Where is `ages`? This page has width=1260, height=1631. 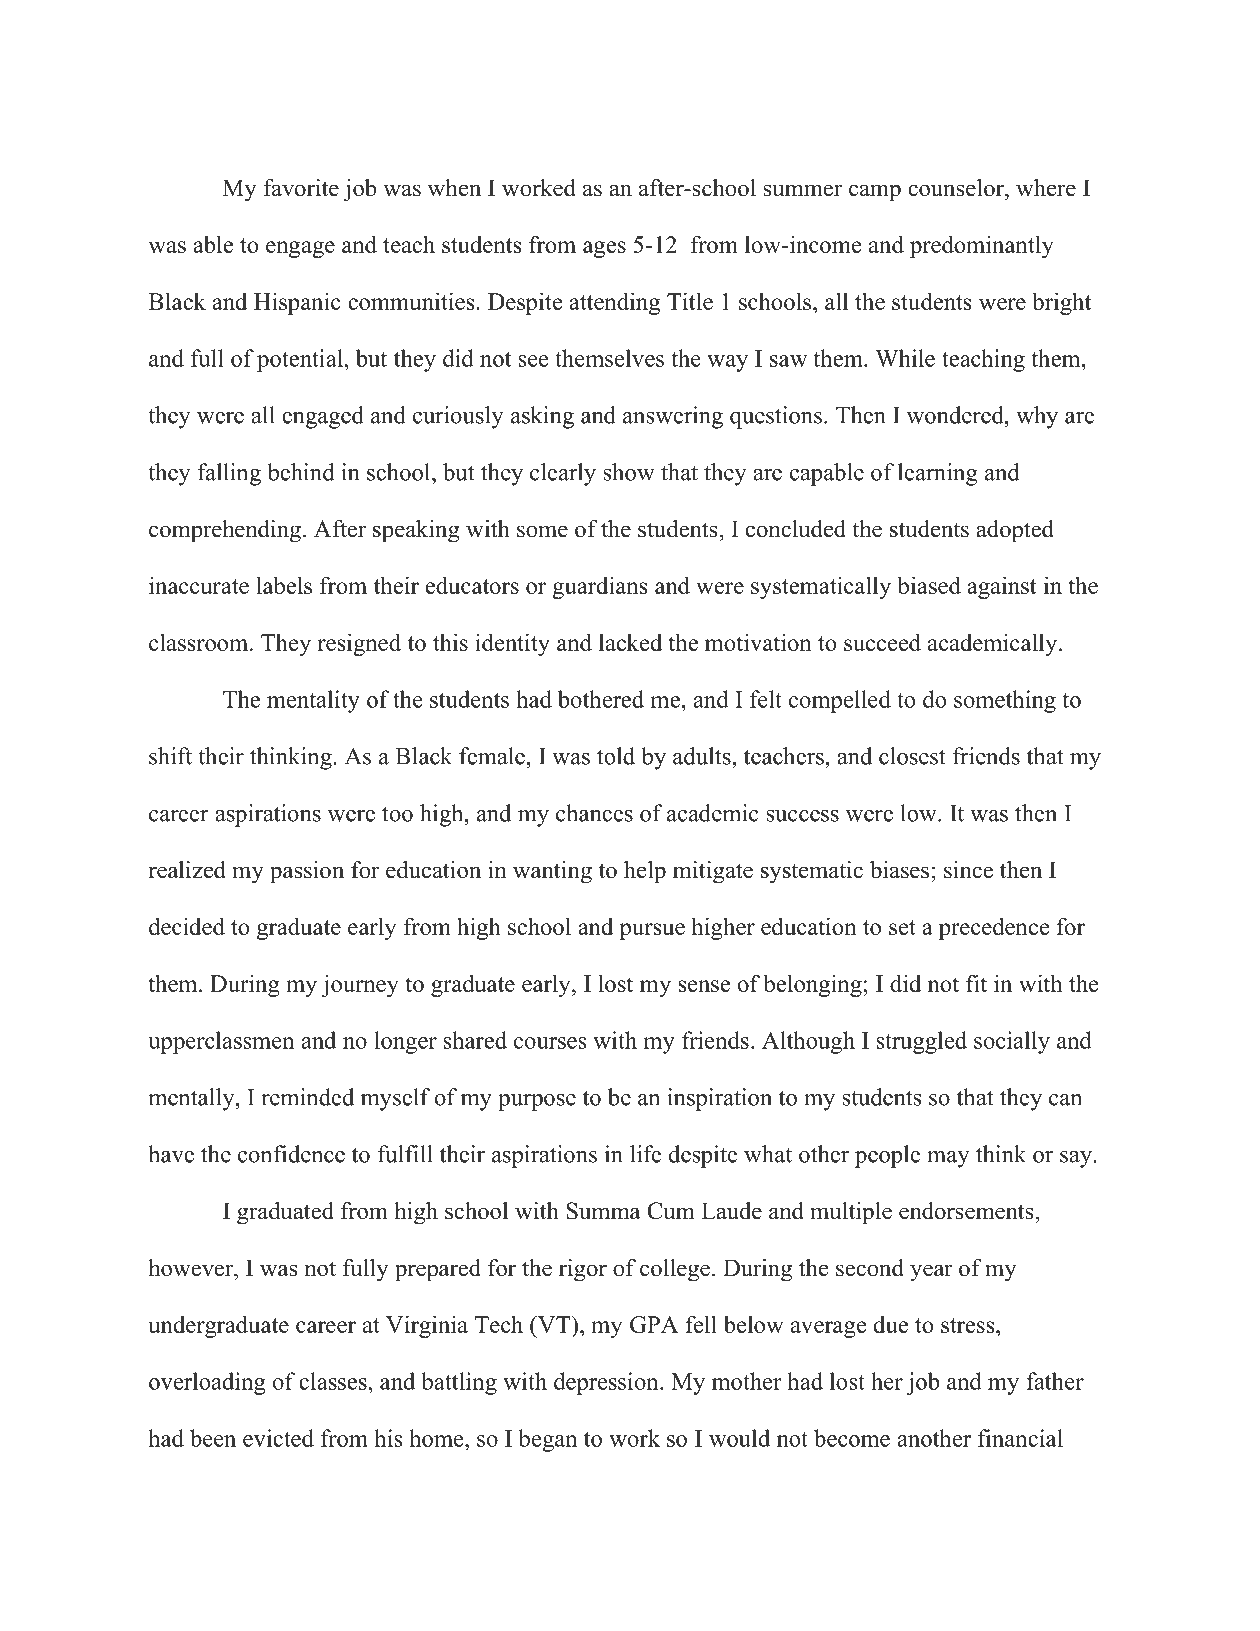 ages is located at coordinates (604, 249).
